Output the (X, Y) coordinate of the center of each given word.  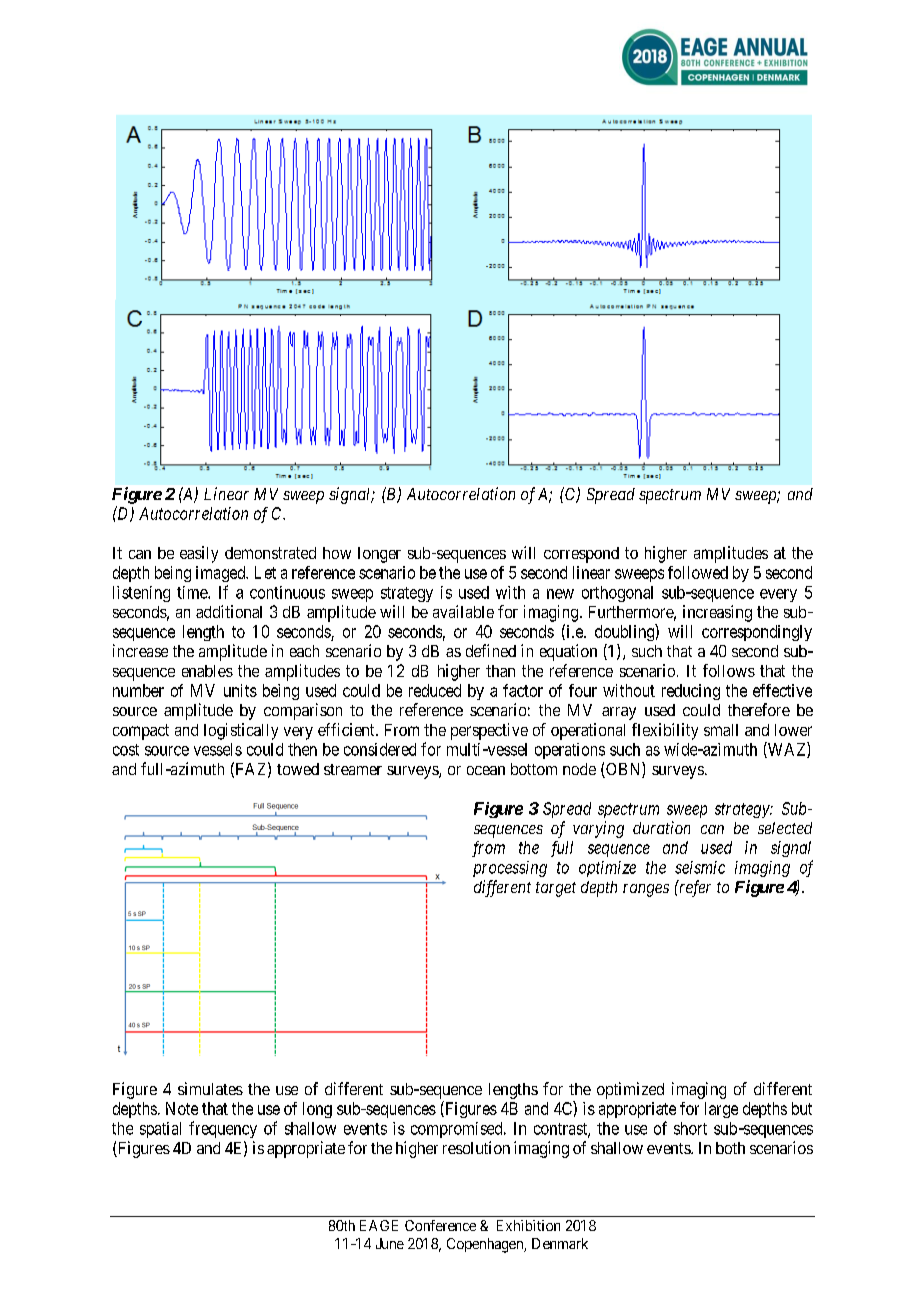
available (463, 611)
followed (698, 572)
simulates (210, 1088)
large (721, 1110)
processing (510, 869)
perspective (489, 731)
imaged (222, 574)
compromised (458, 1130)
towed (298, 769)
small (721, 730)
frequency (223, 1129)
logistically (241, 731)
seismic (700, 867)
